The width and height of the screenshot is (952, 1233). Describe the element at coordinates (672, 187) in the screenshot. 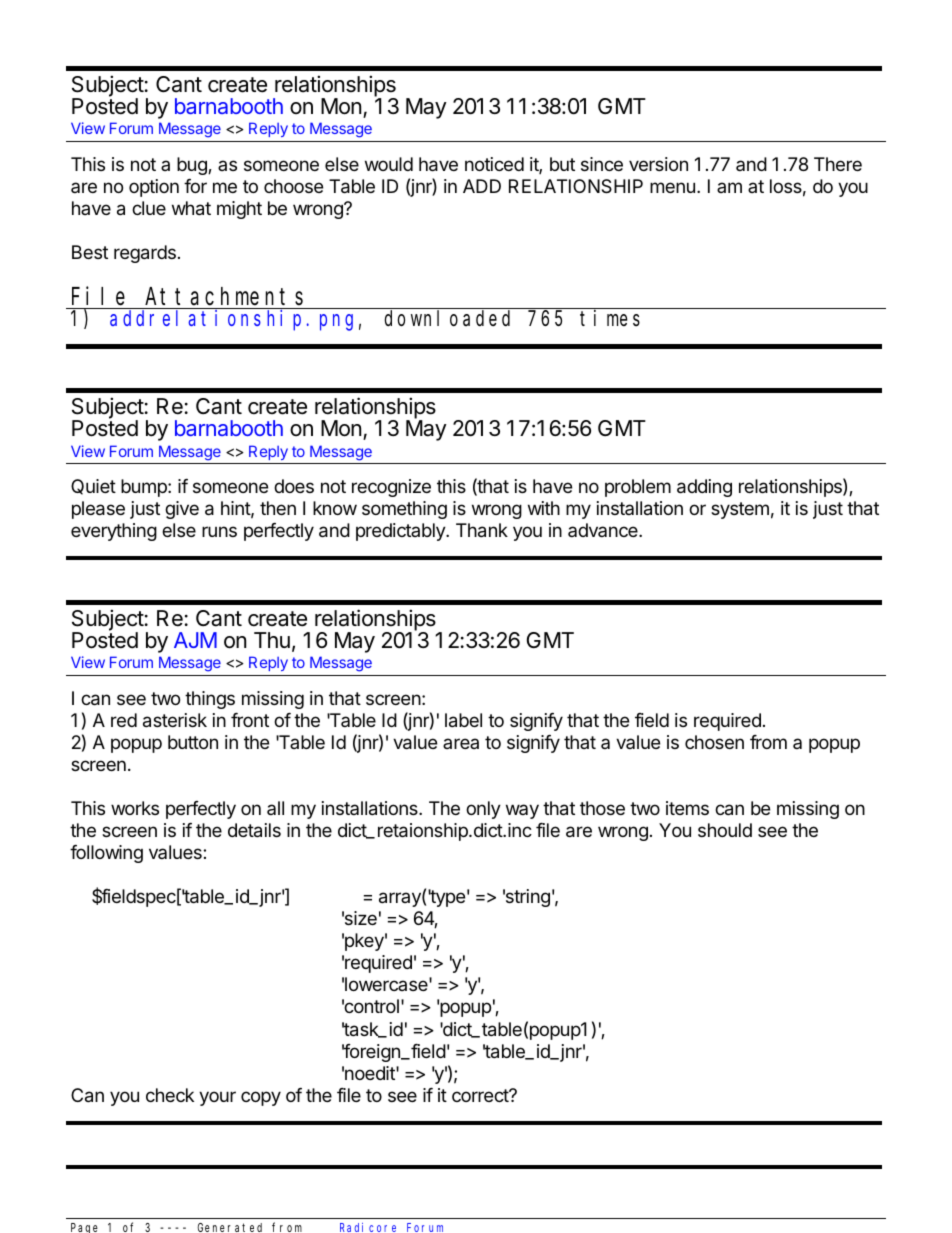

I see `menu` at that location.
